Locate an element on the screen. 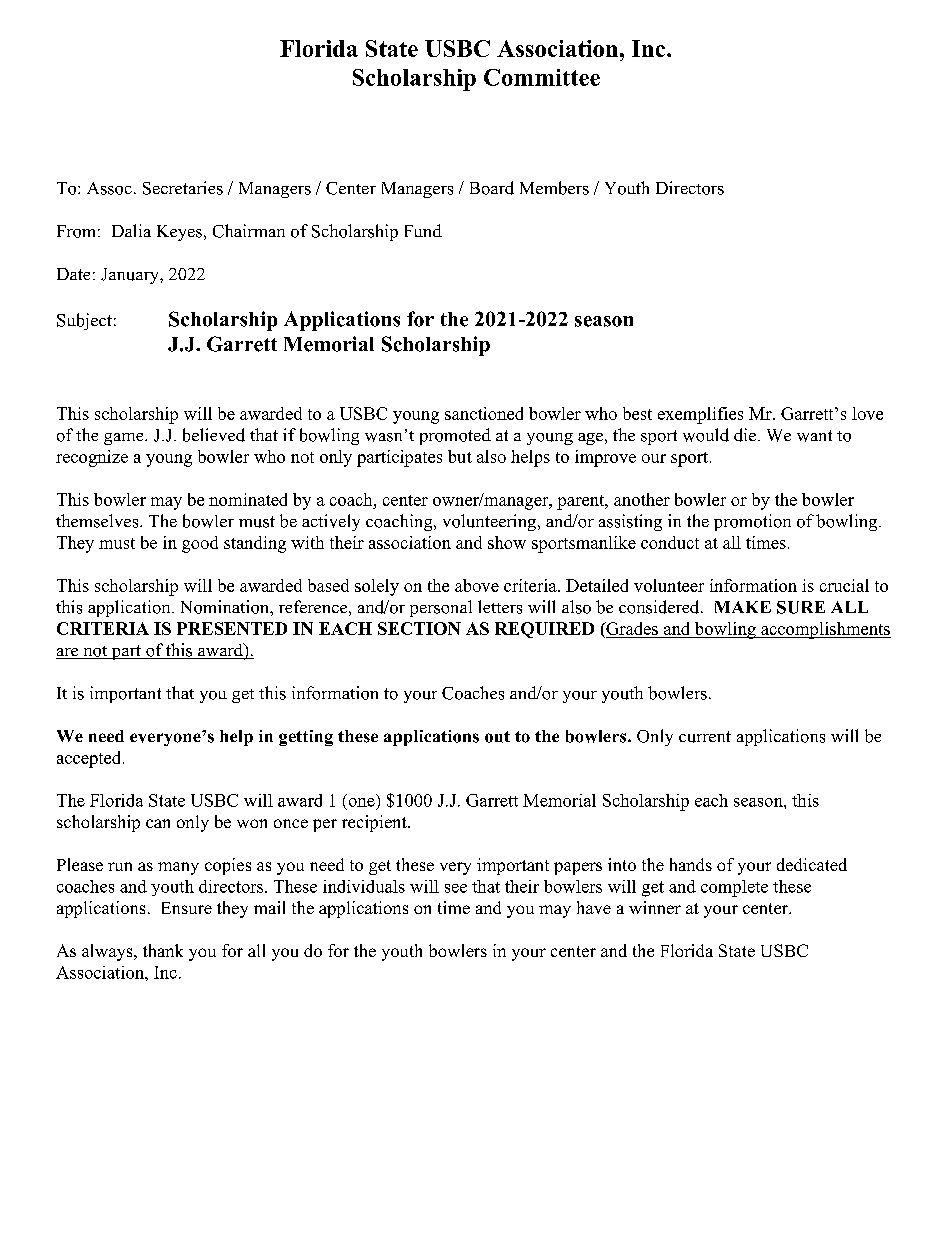 Image resolution: width=952 pixels, height=1233 pixels. promotion is located at coordinates (752, 522).
